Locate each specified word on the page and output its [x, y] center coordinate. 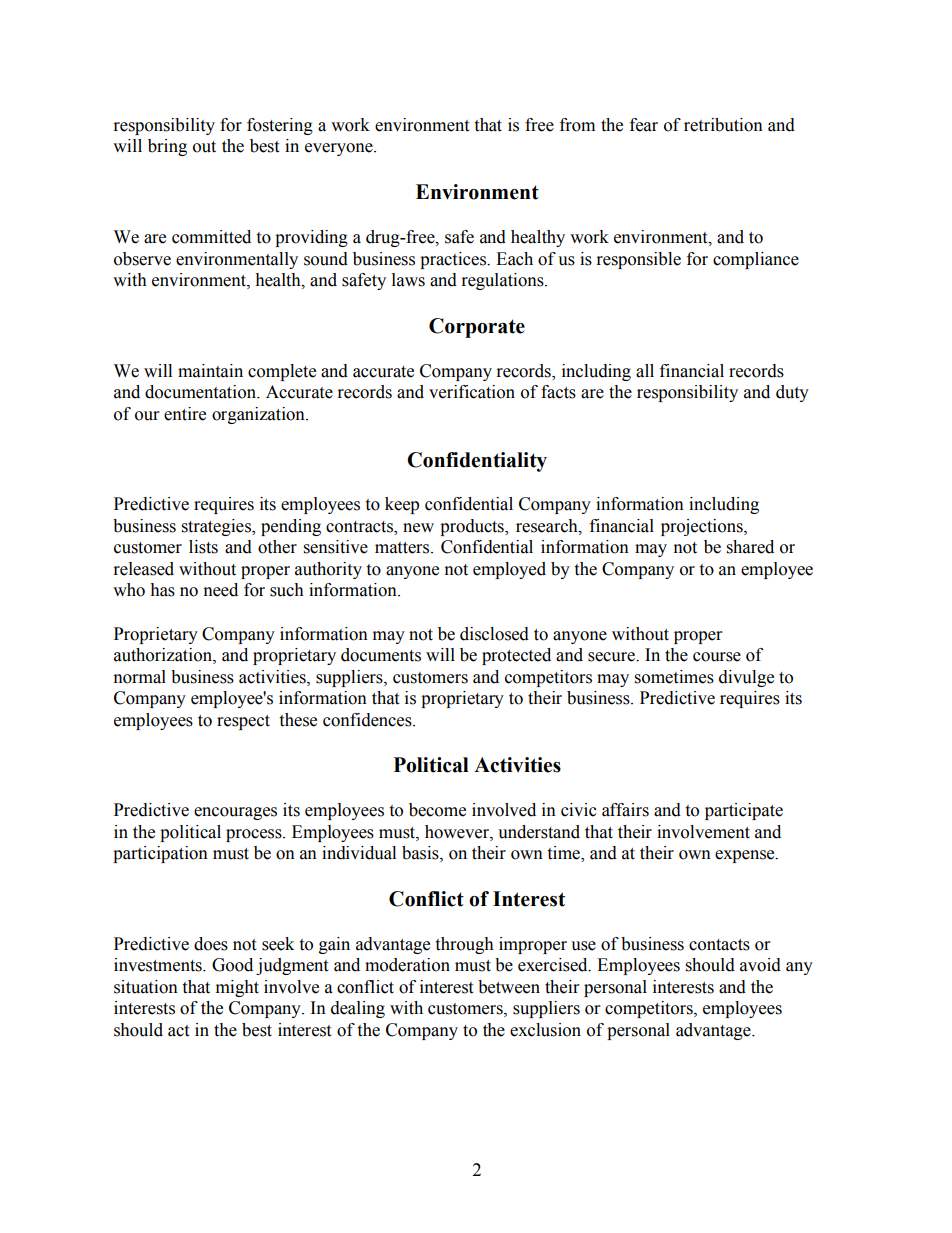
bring [167, 147]
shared [750, 547]
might [237, 988]
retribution [723, 125]
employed [509, 570]
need [221, 590]
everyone [340, 149]
